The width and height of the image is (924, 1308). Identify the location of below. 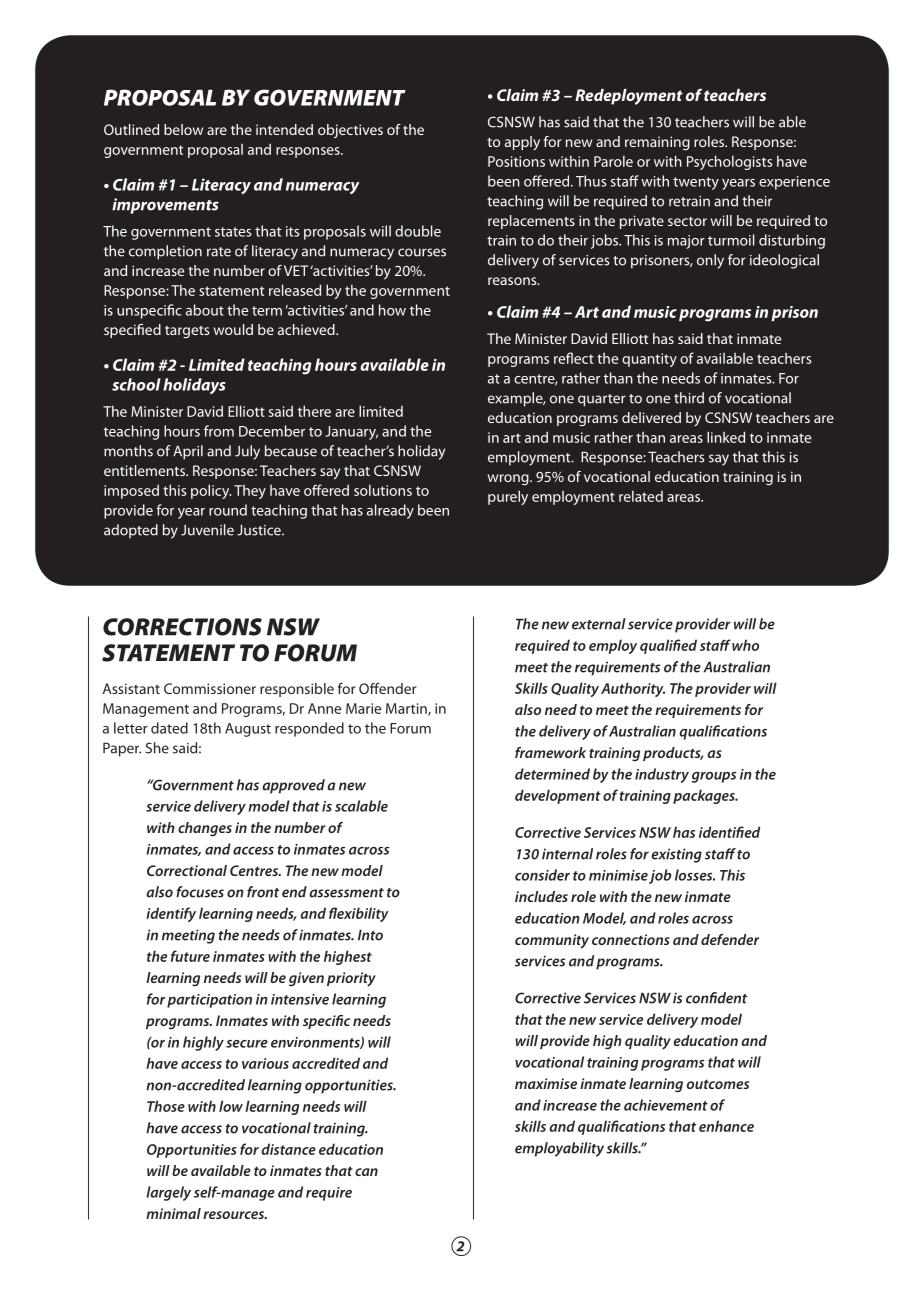
(183, 129).
